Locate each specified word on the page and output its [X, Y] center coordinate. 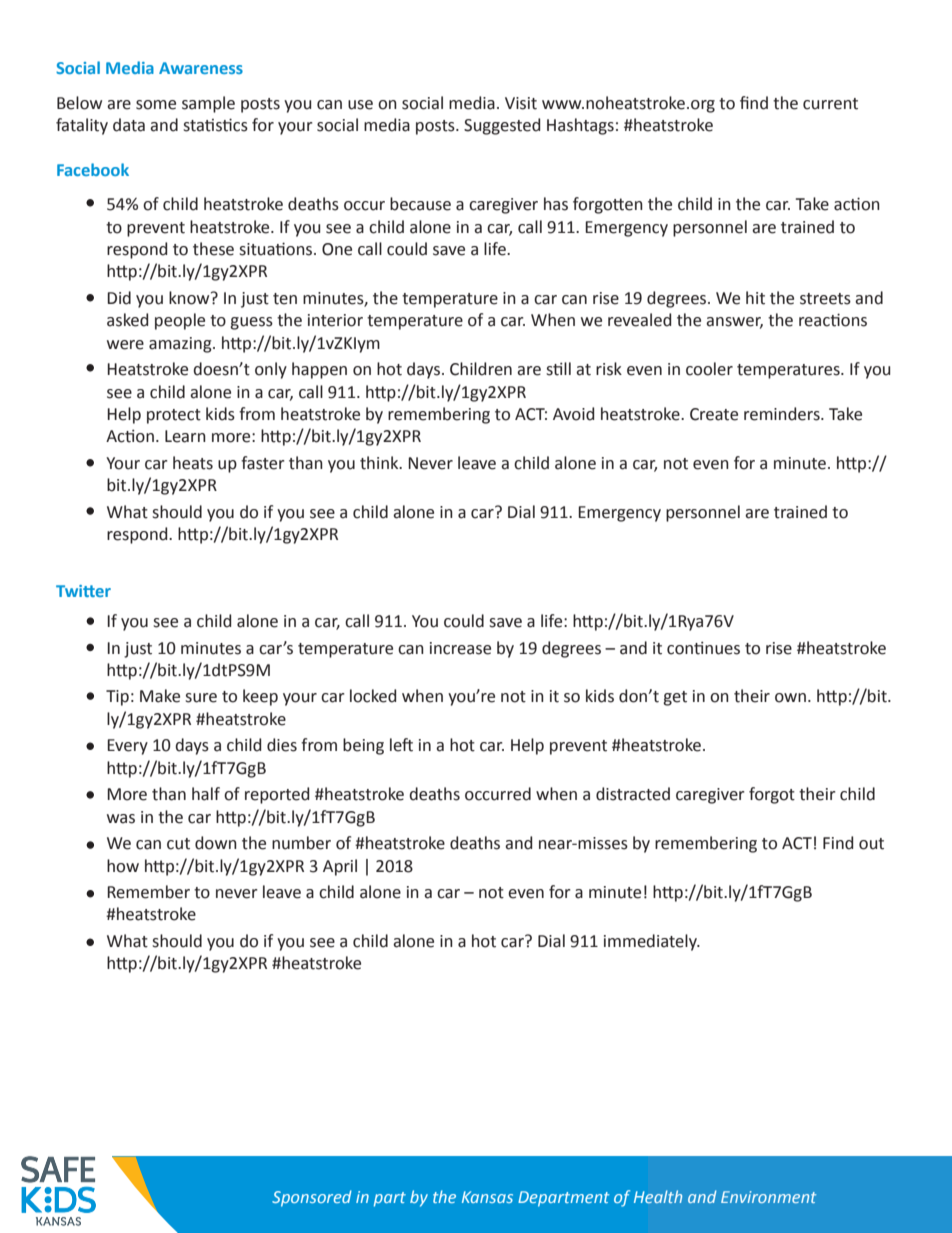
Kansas [487, 1197]
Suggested [502, 126]
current [830, 104]
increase [460, 648]
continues [703, 648]
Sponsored [312, 1198]
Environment [768, 1197]
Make [160, 696]
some [156, 105]
